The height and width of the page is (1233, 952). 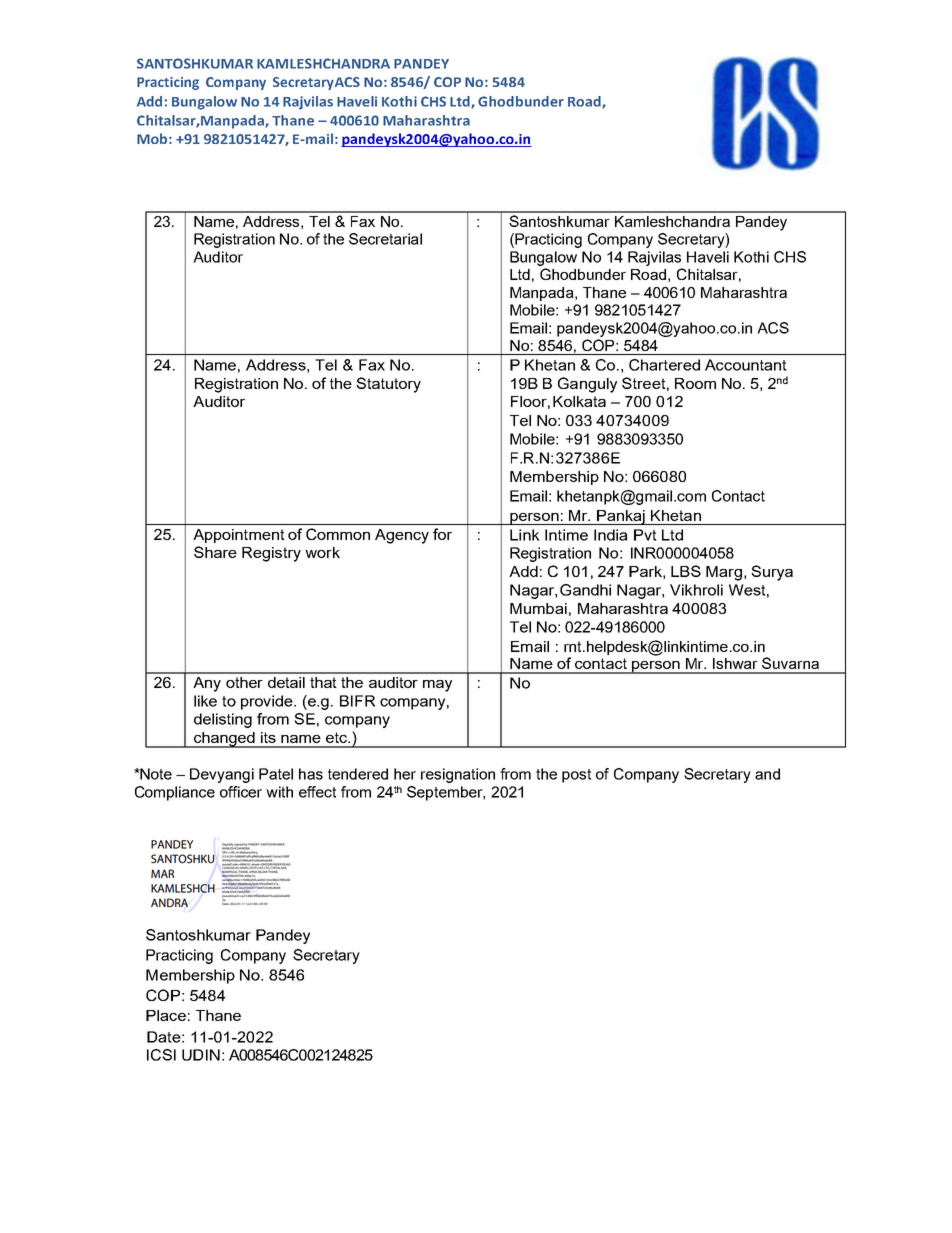 I want to click on Chartered, so click(x=664, y=365).
